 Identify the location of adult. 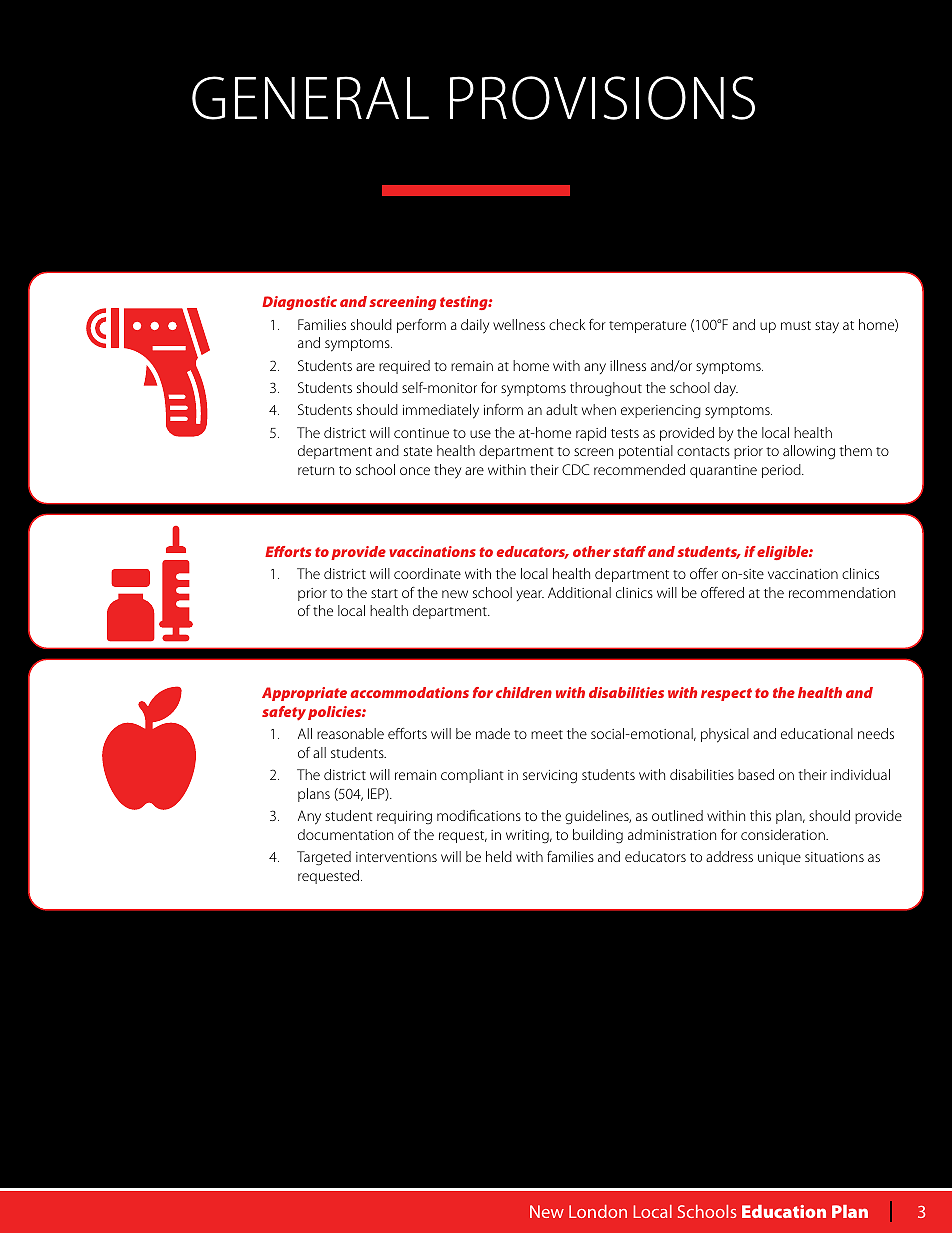
(562, 409).
